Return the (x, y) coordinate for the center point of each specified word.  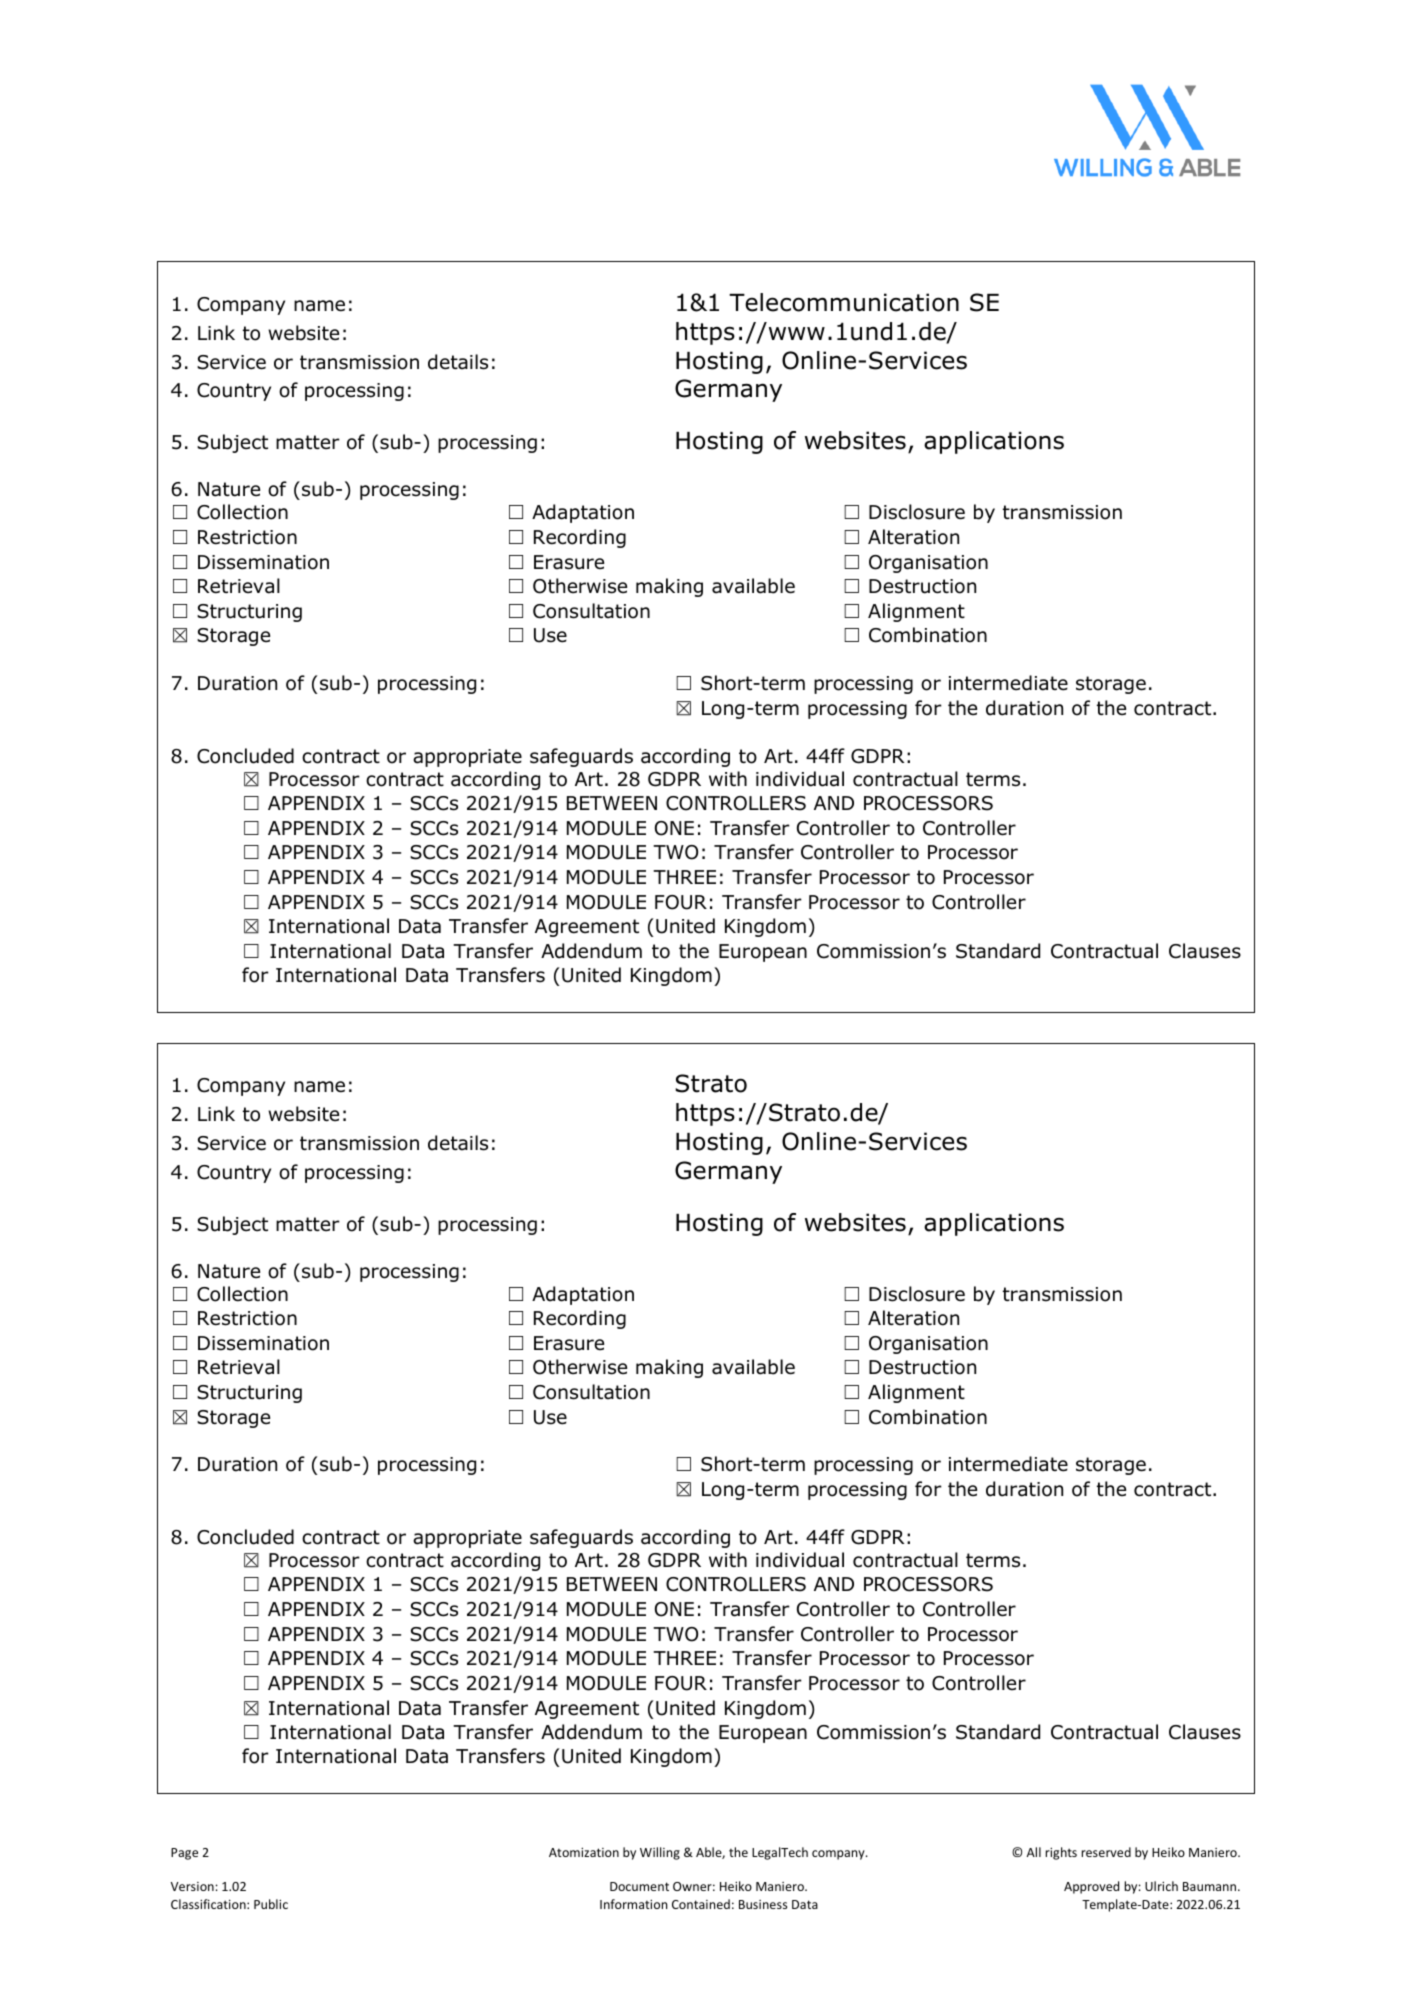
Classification (209, 1904)
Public (271, 1904)
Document (639, 1886)
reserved (1106, 1852)
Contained (701, 1904)
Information (633, 1904)
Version (192, 1886)
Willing (660, 1853)
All (1034, 1852)
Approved (1091, 1887)
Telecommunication (844, 302)
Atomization (584, 1852)
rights (1061, 1853)
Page (184, 1854)
